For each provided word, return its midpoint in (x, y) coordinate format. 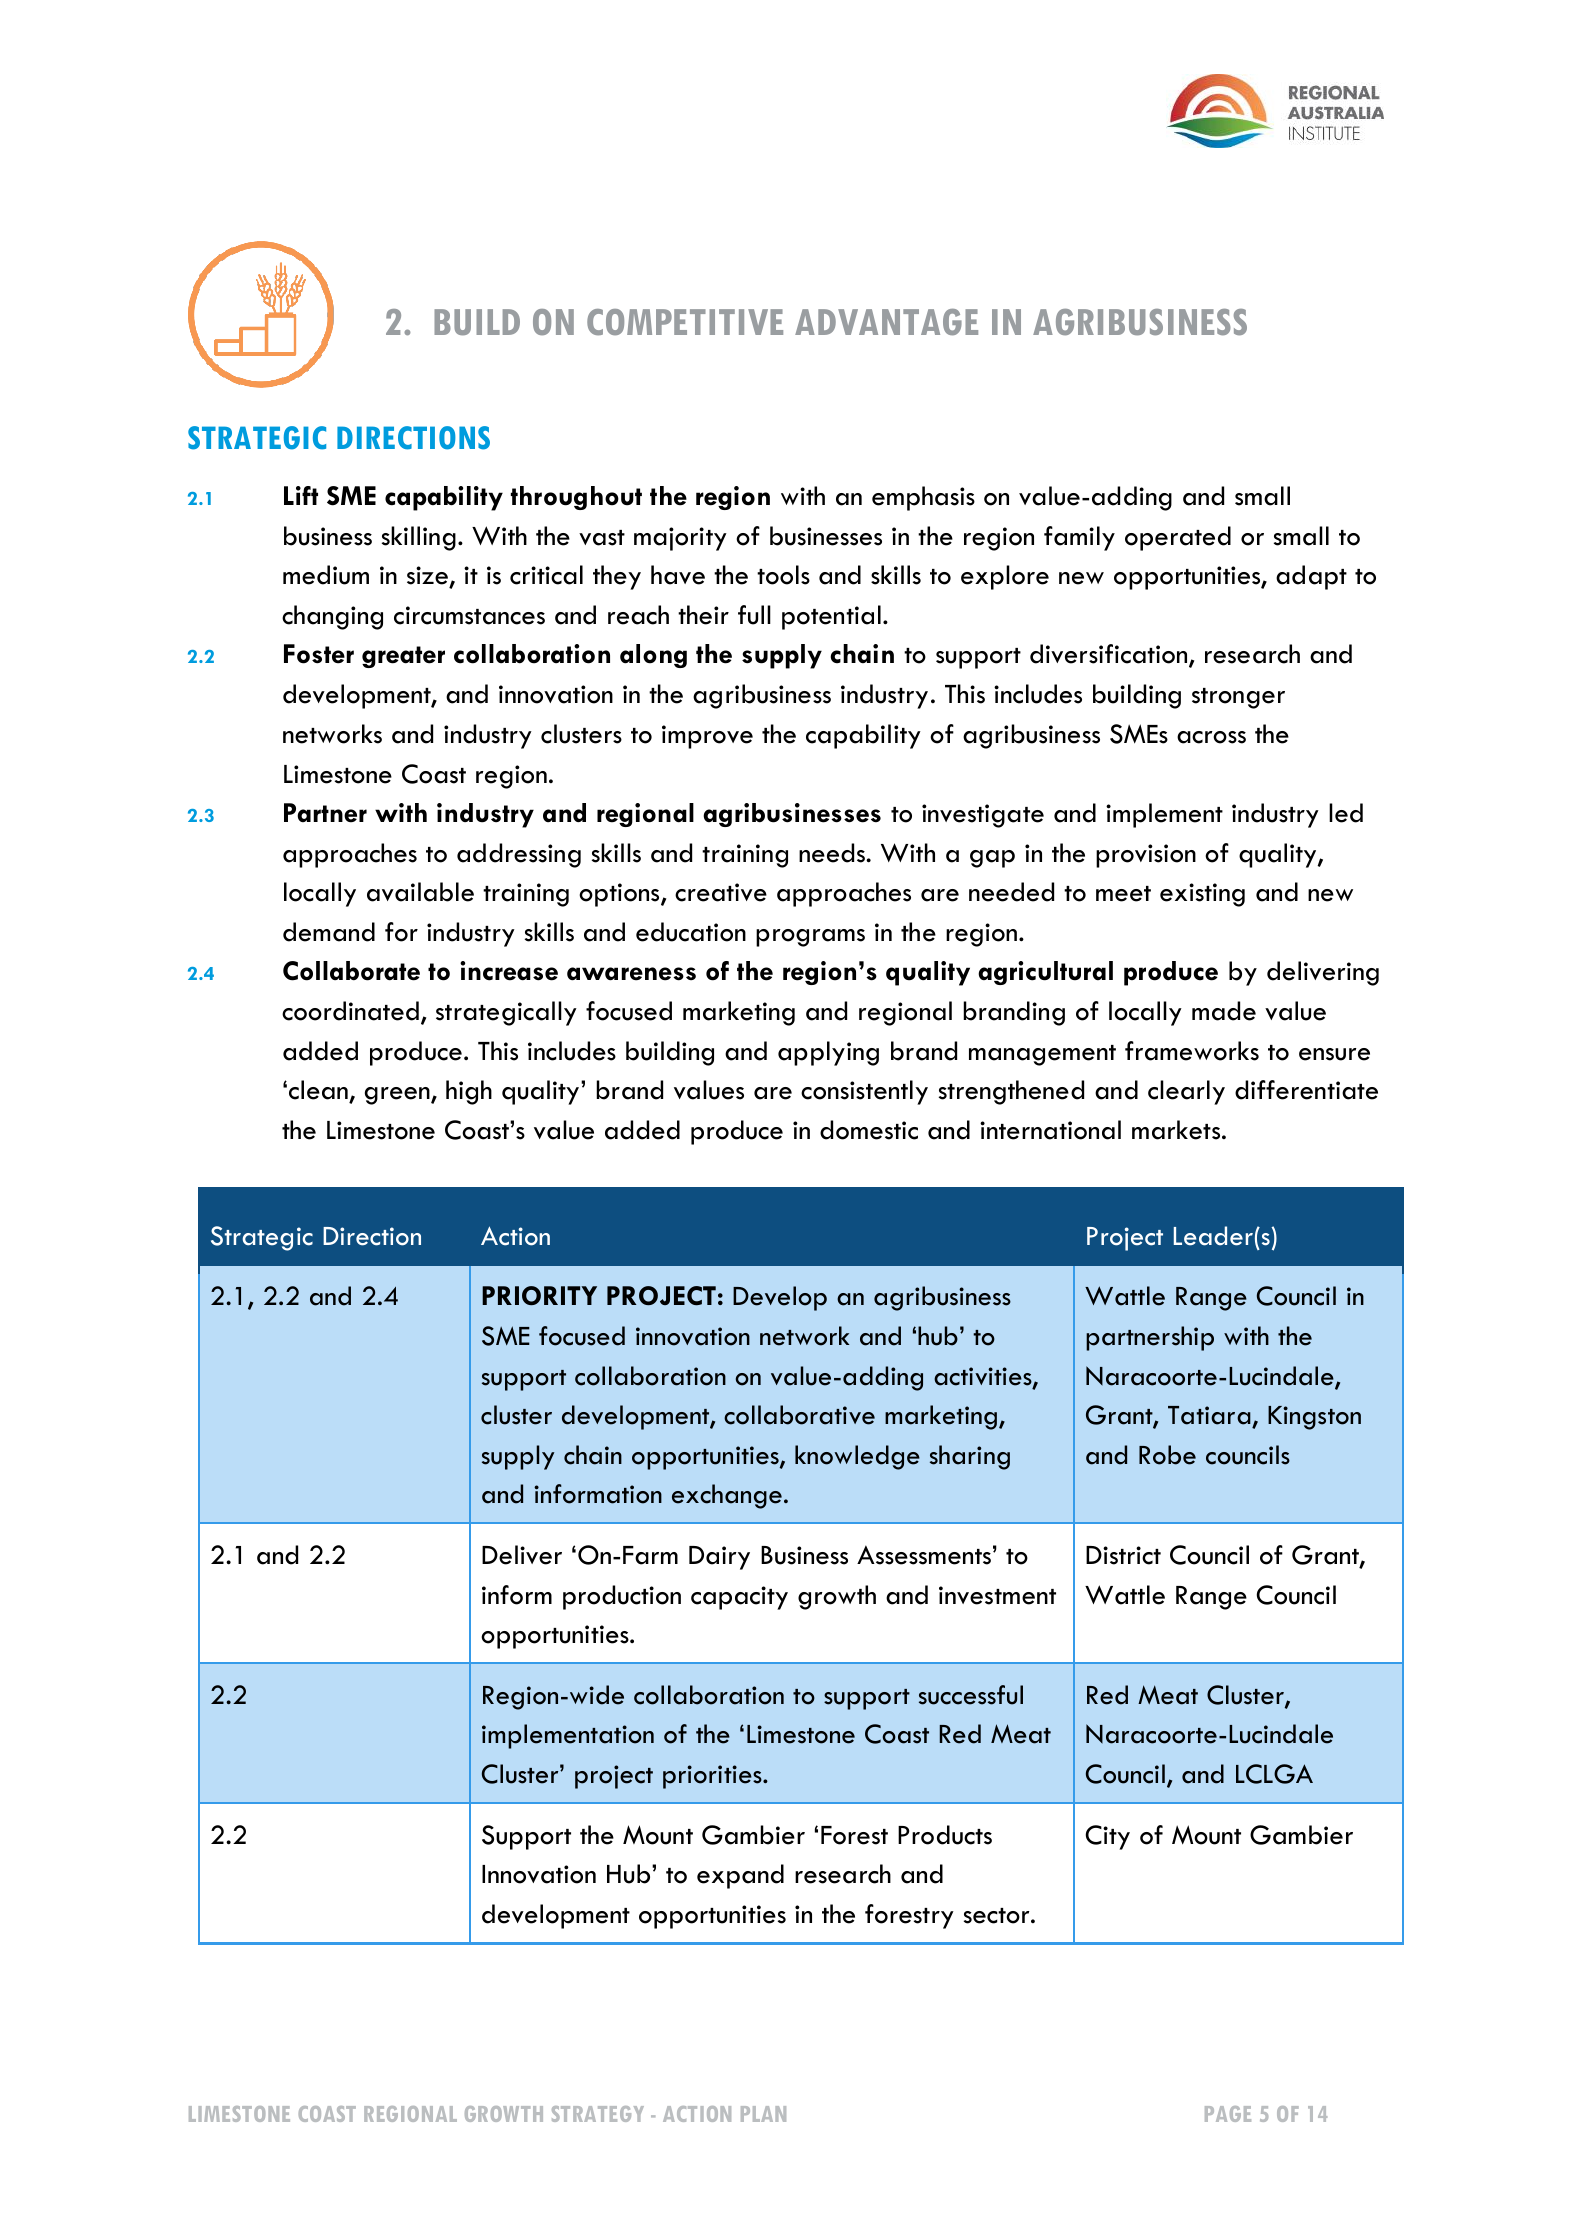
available (420, 892)
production (622, 1597)
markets (1177, 1130)
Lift (301, 495)
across (1211, 737)
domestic (869, 1130)
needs (833, 853)
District (1123, 1555)
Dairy (719, 1558)
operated (1178, 538)
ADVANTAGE (886, 322)
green (398, 1096)
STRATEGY (598, 2114)
